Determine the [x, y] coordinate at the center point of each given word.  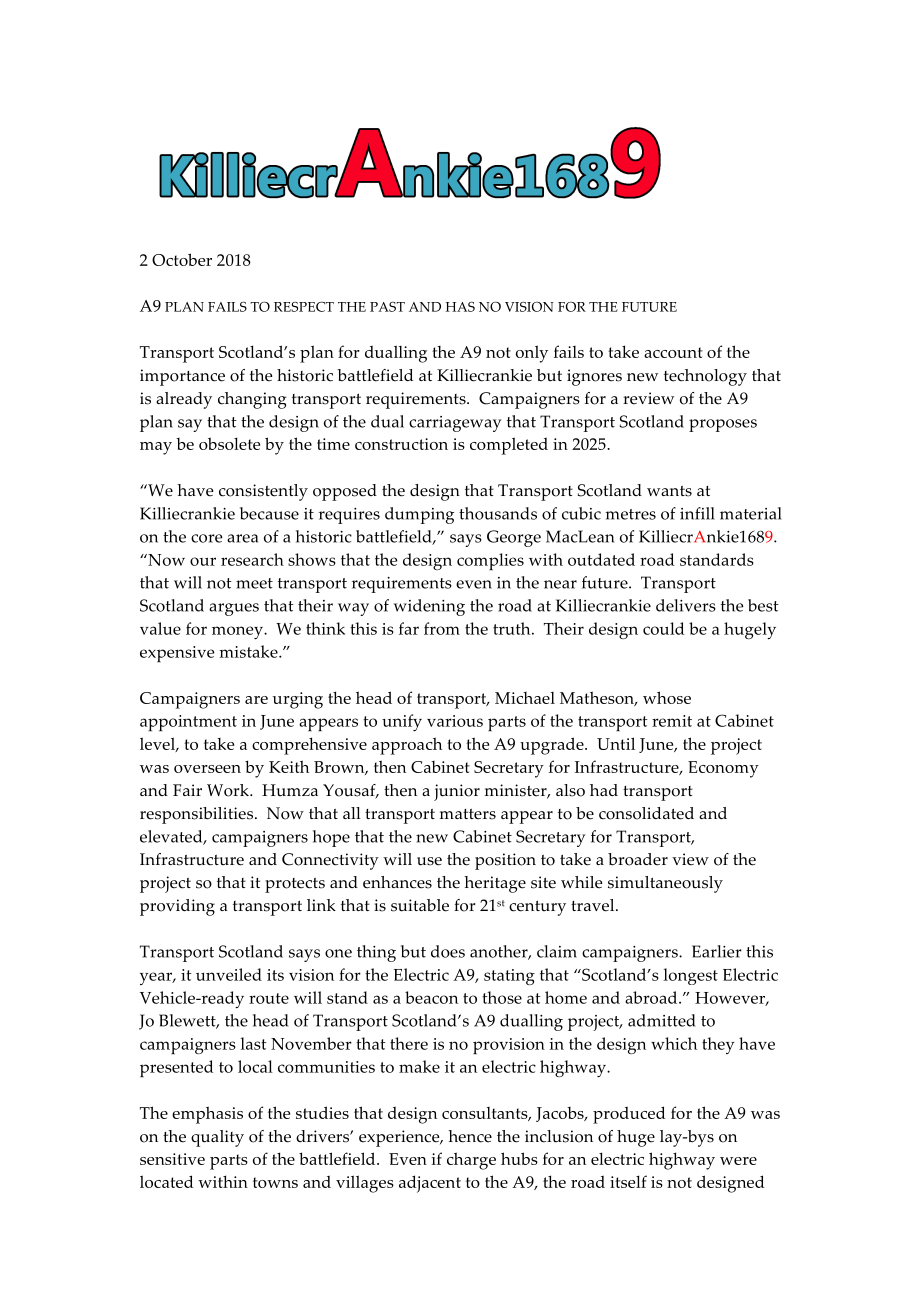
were [738, 1161]
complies [490, 562]
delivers [686, 605]
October [182, 259]
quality [217, 1138]
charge [471, 1161]
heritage [495, 884]
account [673, 352]
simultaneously [665, 884]
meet [254, 583]
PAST [387, 307]
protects [295, 885]
